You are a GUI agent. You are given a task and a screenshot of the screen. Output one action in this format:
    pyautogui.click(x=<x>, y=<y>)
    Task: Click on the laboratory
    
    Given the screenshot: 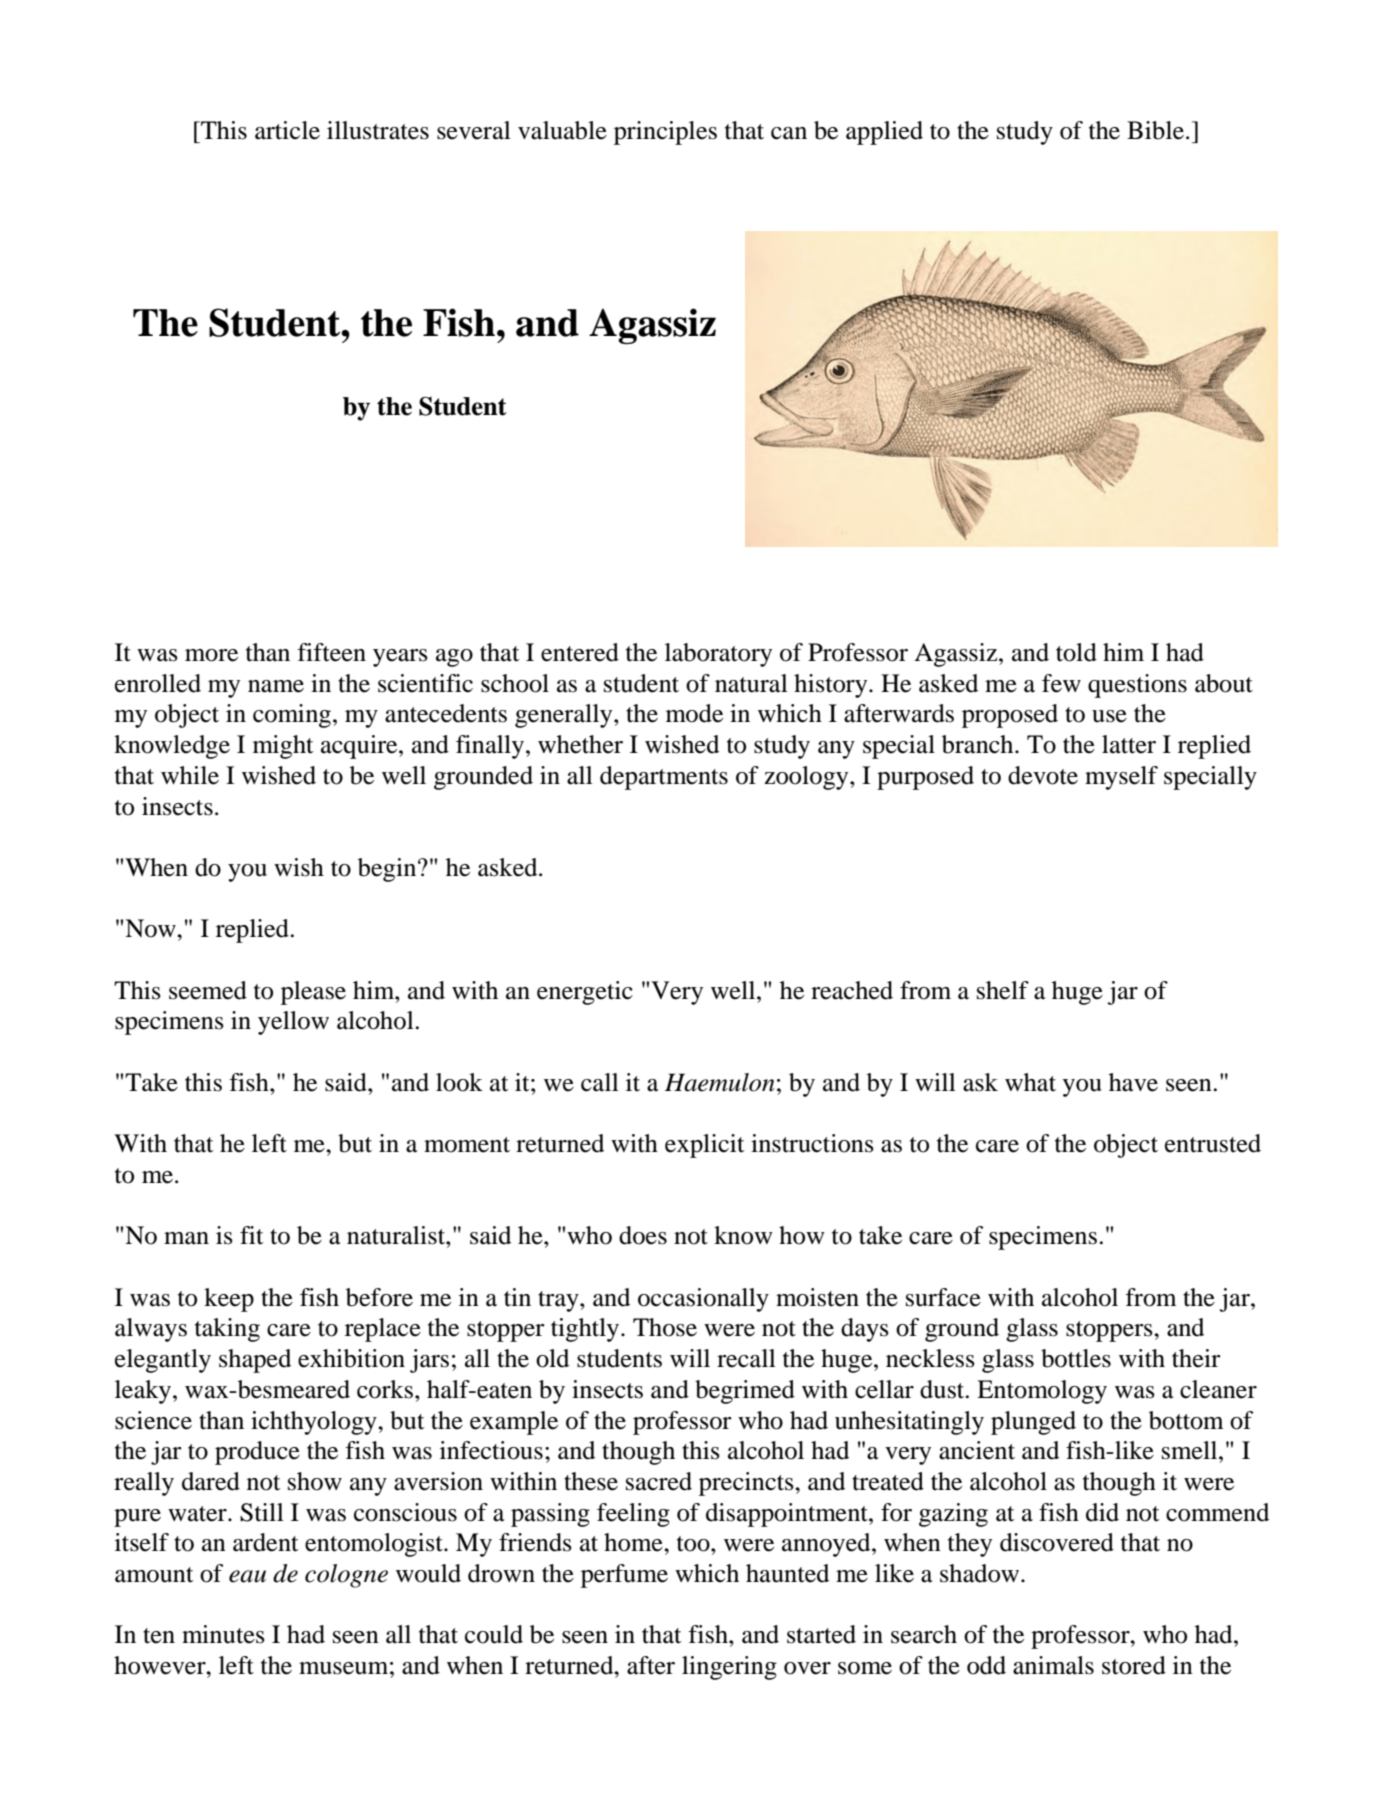 What is the action you would take?
    pyautogui.click(x=718, y=655)
